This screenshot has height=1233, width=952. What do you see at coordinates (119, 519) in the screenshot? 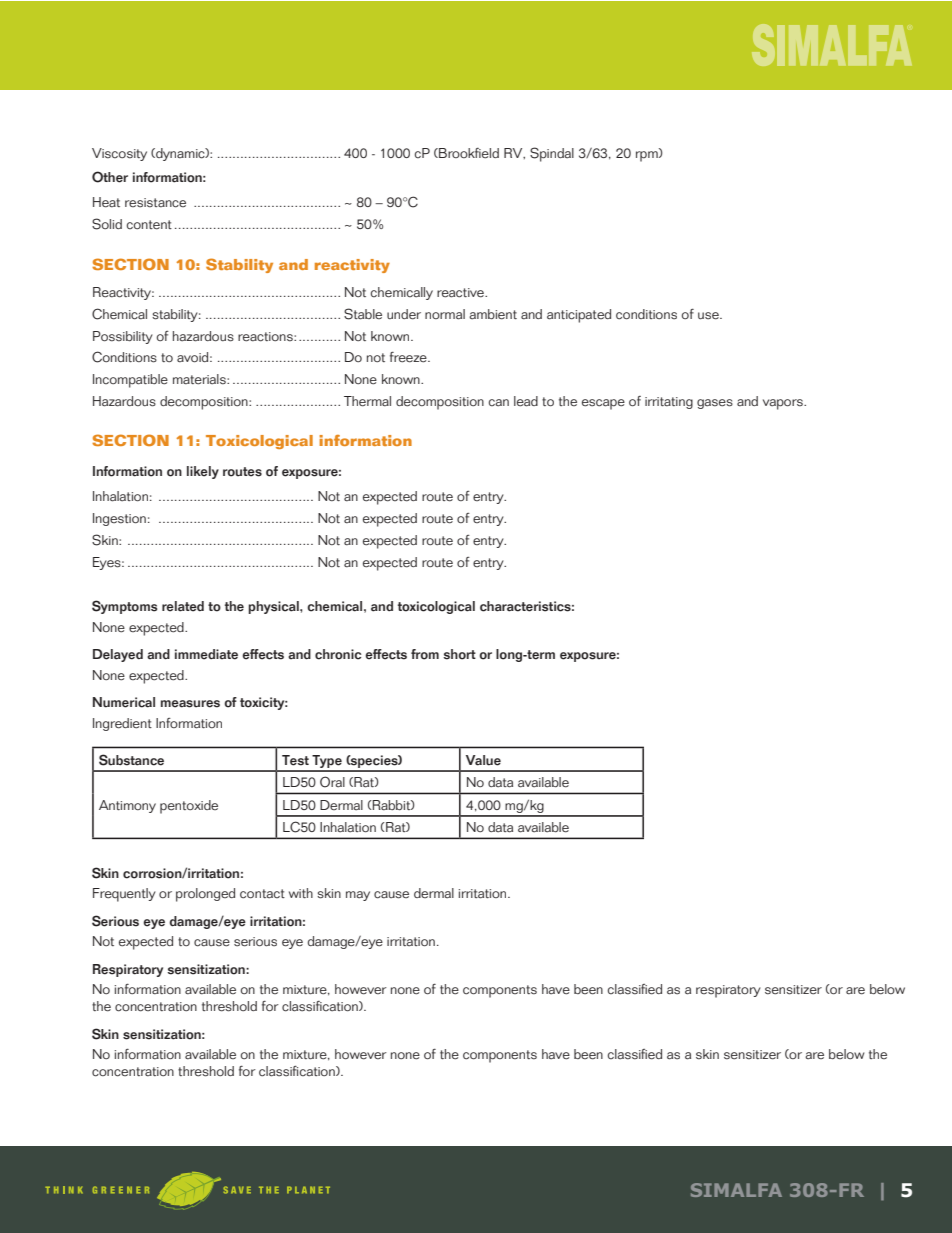
I see `Ingestion` at bounding box center [119, 519].
